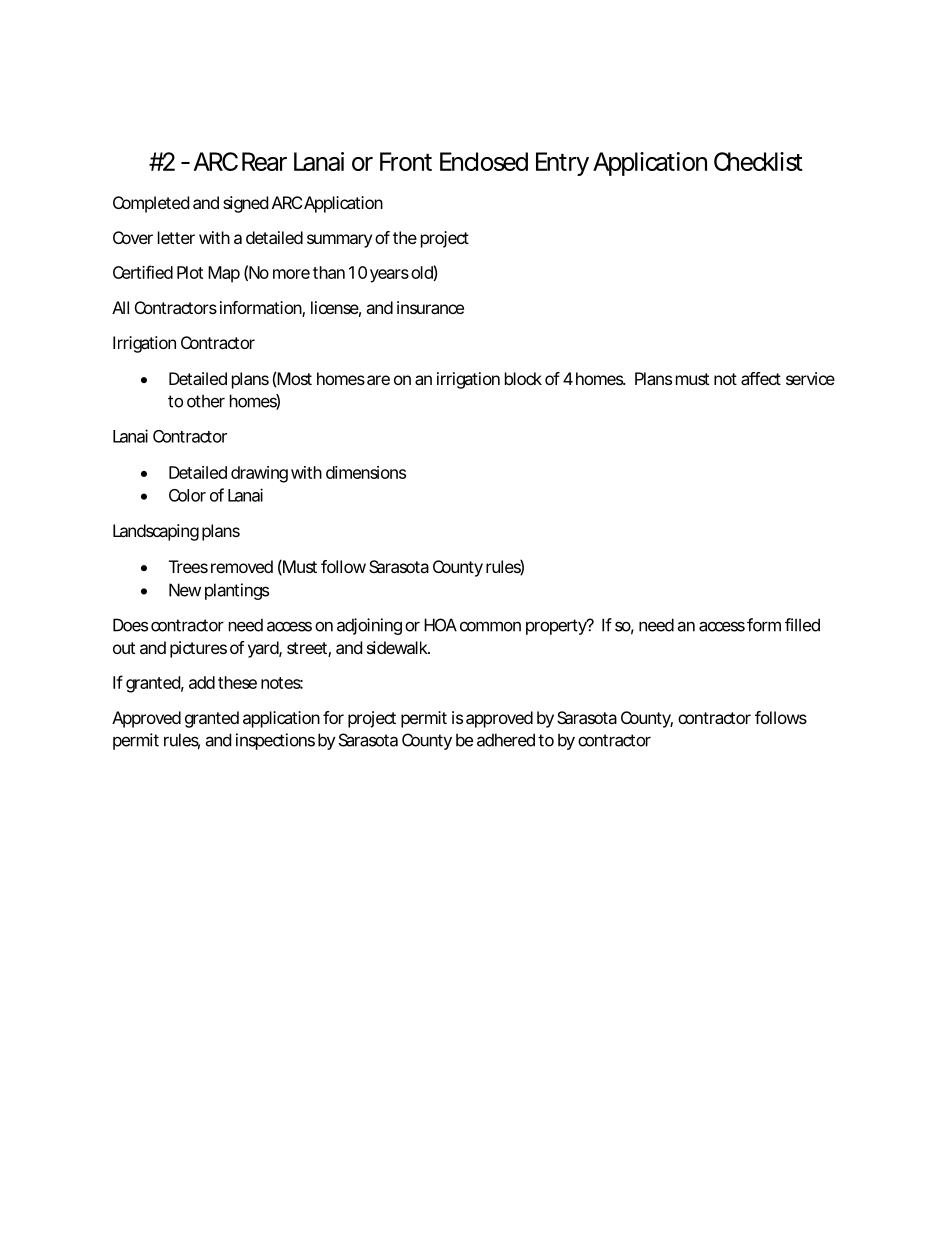 This screenshot has width=952, height=1233. What do you see at coordinates (259, 474) in the screenshot?
I see `drawing` at bounding box center [259, 474].
